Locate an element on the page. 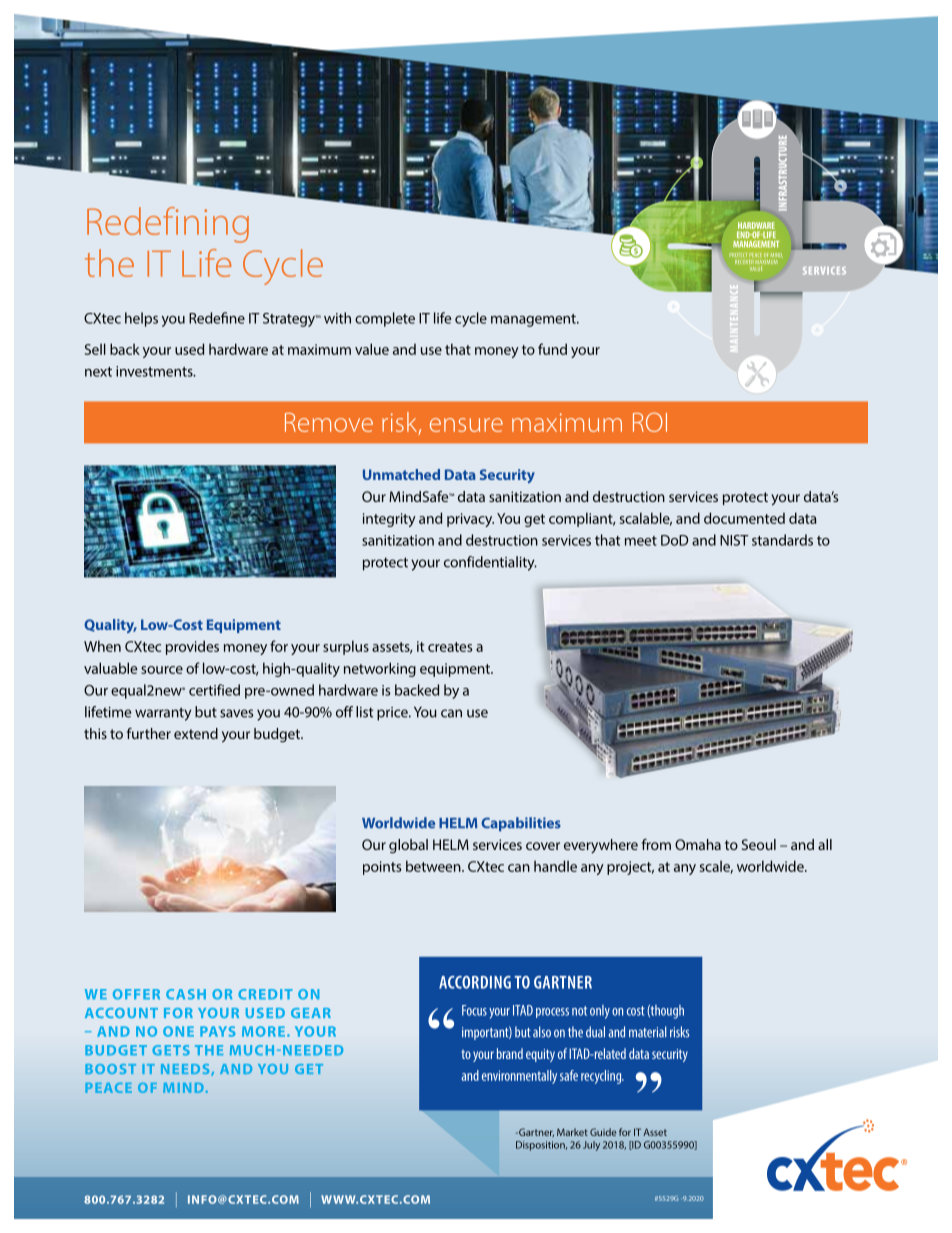 This image has width=952, height=1233. ensure is located at coordinates (466, 425).
